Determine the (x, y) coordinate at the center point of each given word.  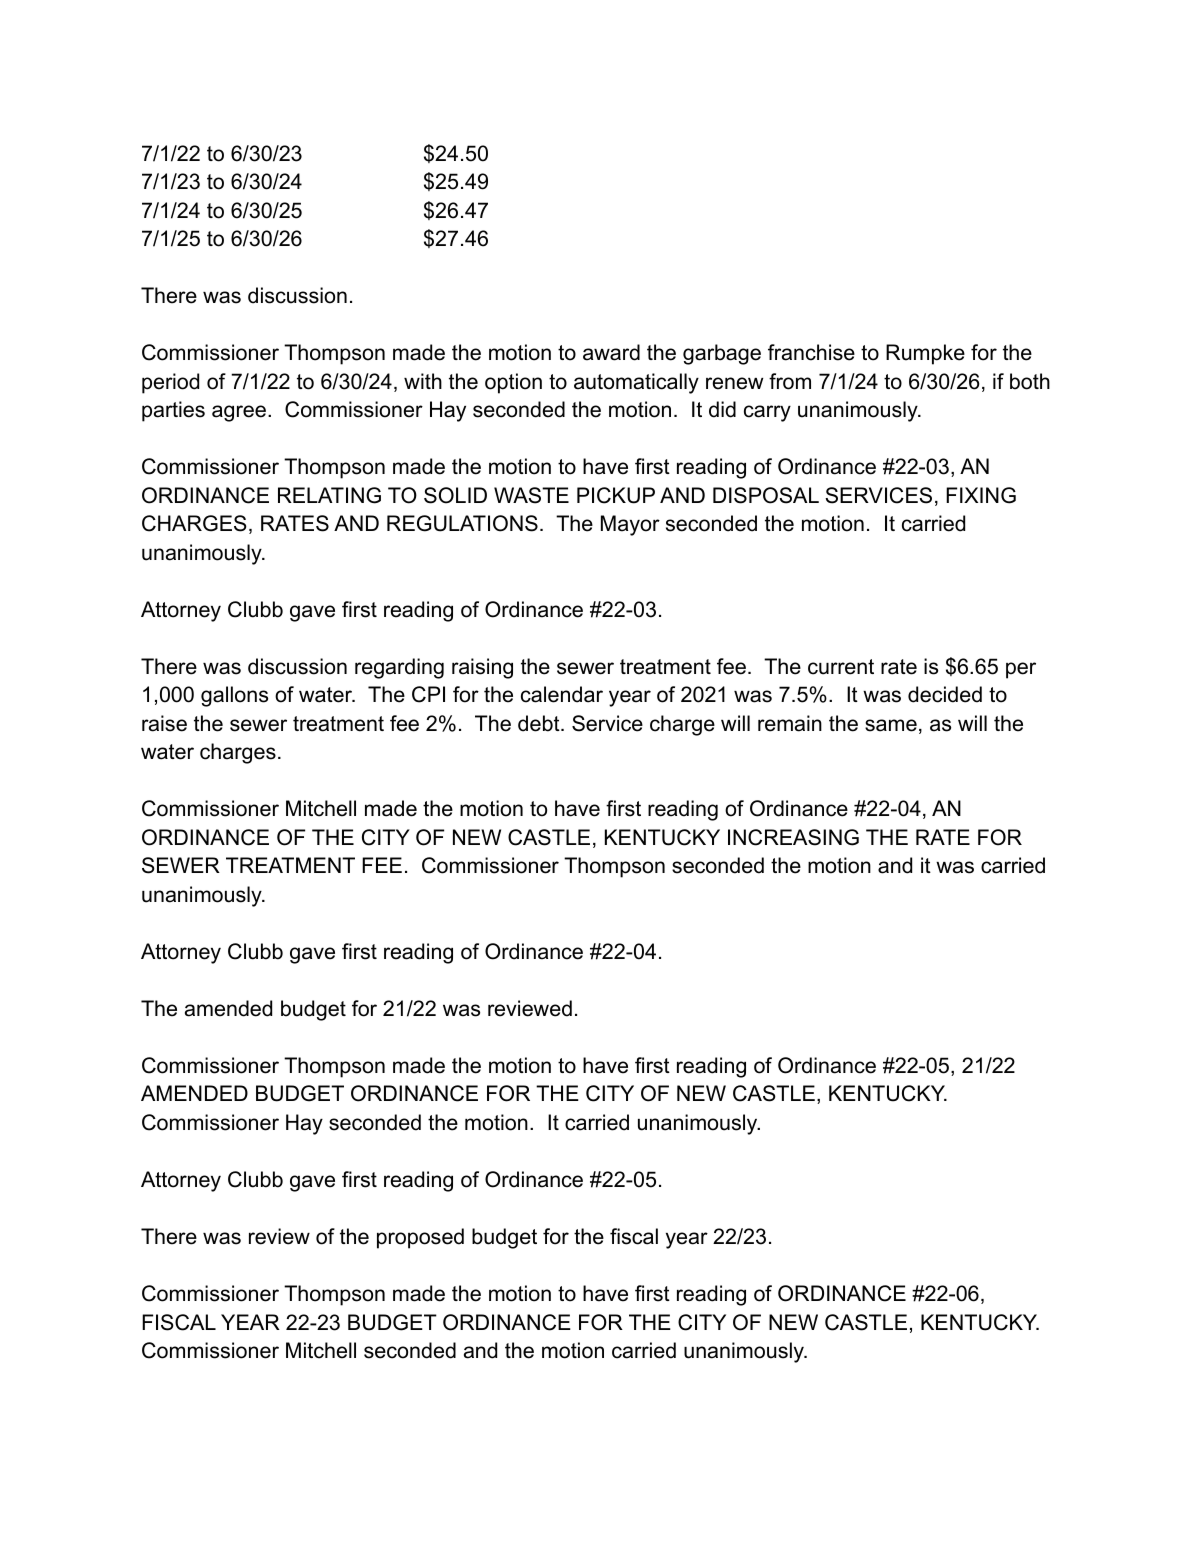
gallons (234, 696)
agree (239, 413)
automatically (636, 383)
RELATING (329, 495)
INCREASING (793, 837)
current (841, 667)
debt (540, 723)
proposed (420, 1238)
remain (790, 723)
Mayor (630, 525)
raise (164, 723)
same (891, 725)
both (1030, 381)
